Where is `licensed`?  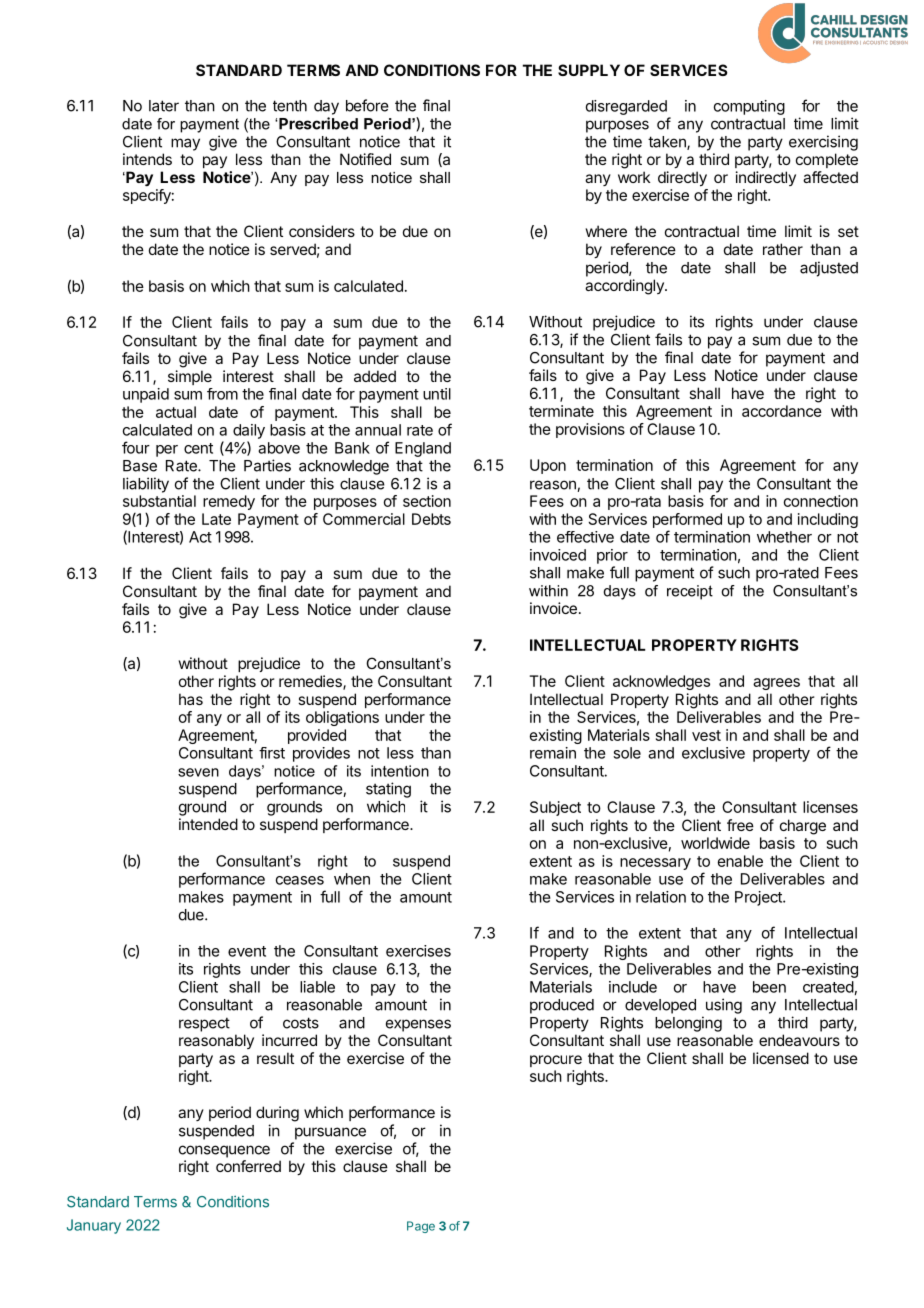 licensed is located at coordinates (781, 1058).
